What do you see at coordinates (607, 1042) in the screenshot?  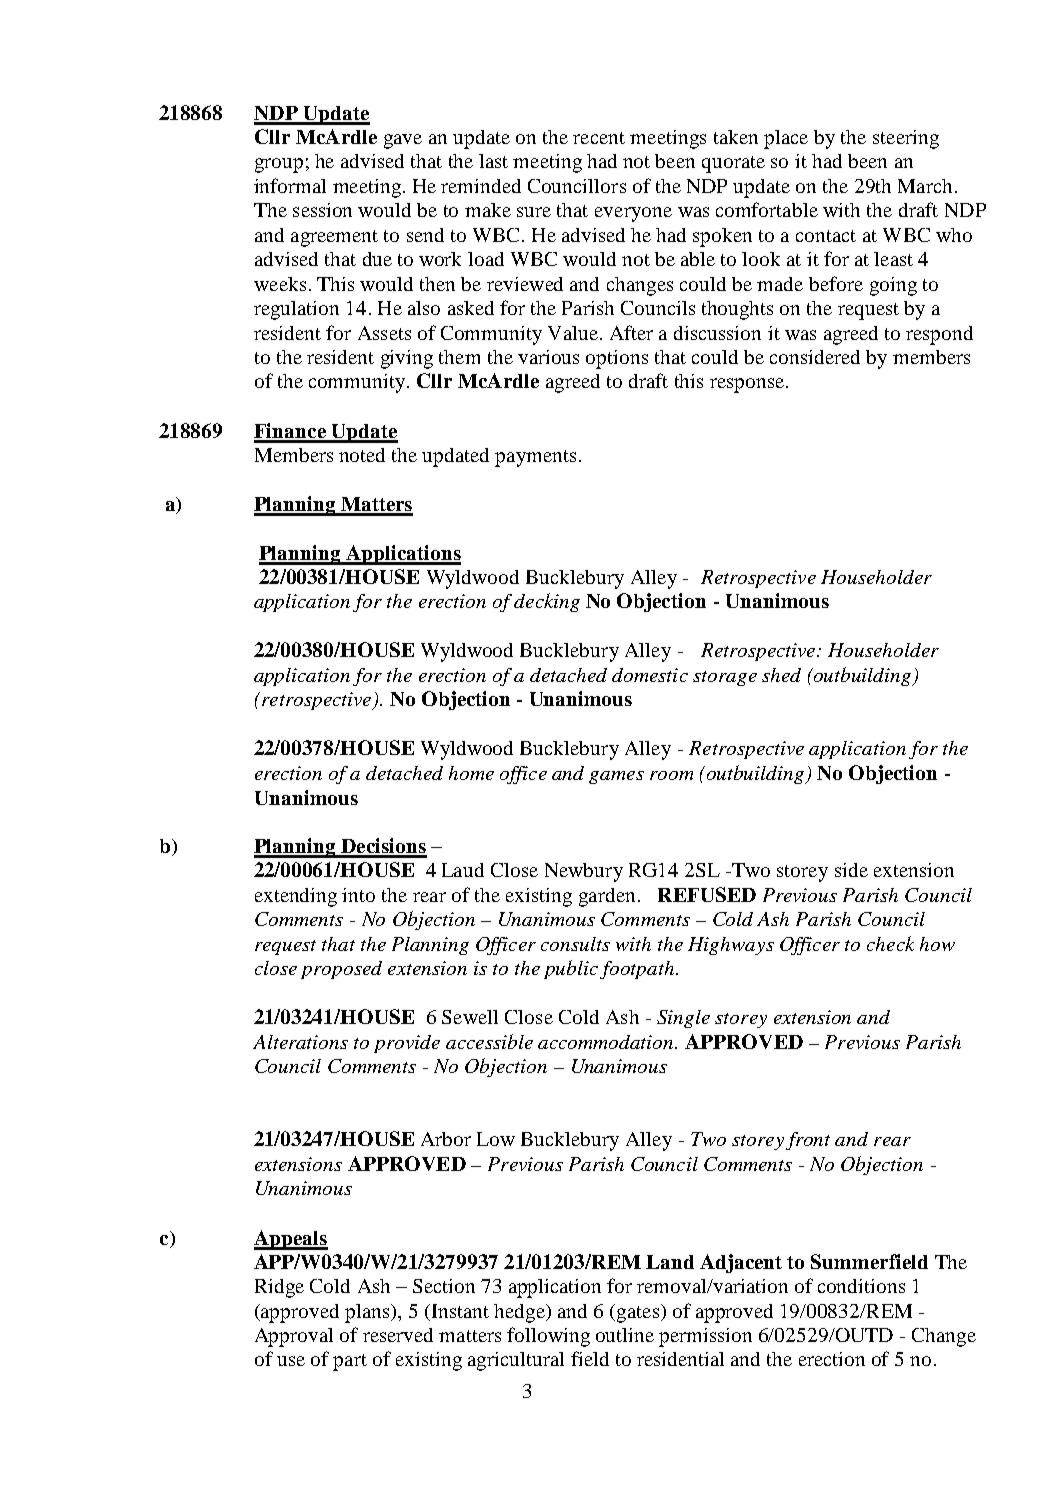 I see `accommodation` at bounding box center [607, 1042].
